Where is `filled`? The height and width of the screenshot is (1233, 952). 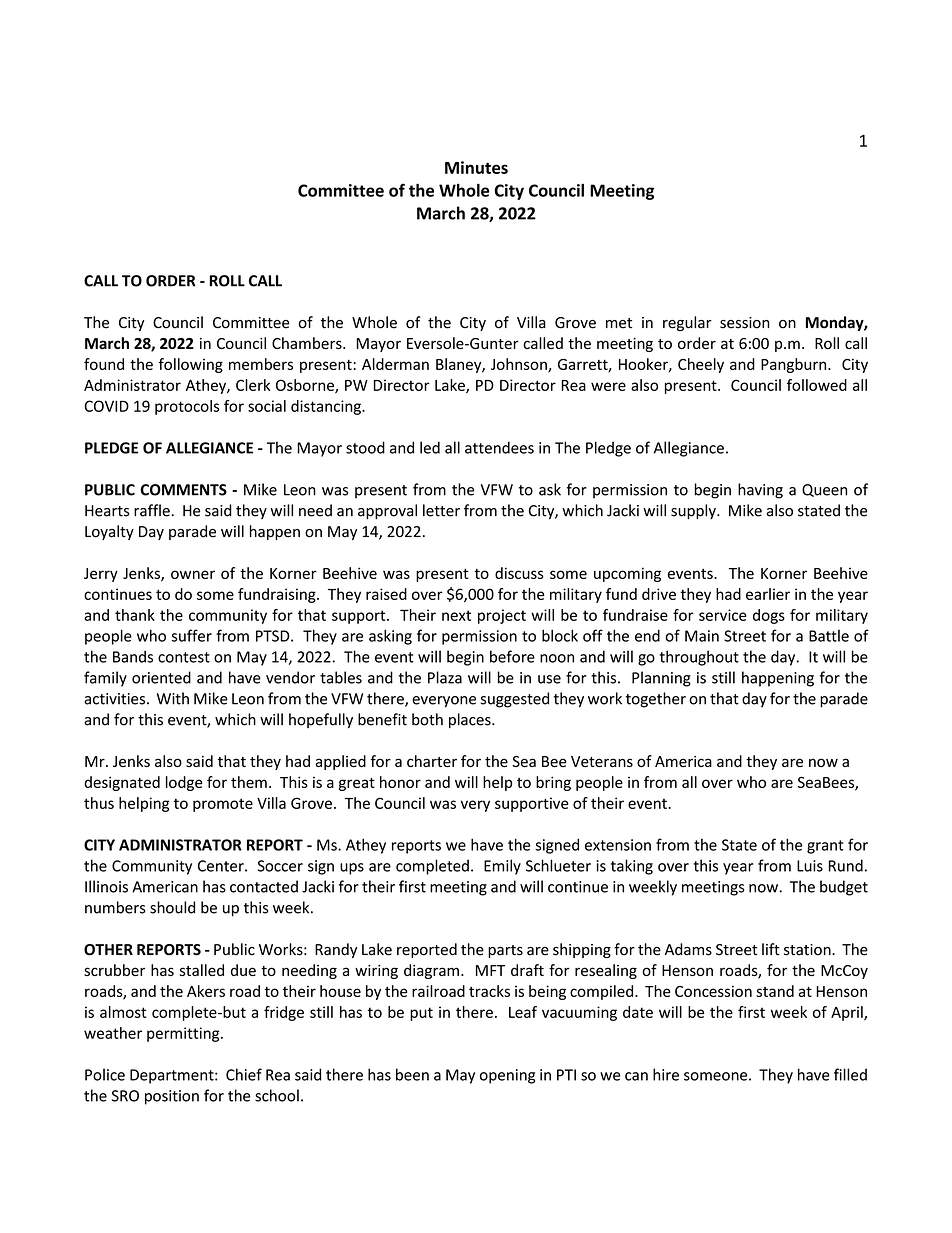 filled is located at coordinates (850, 1074).
